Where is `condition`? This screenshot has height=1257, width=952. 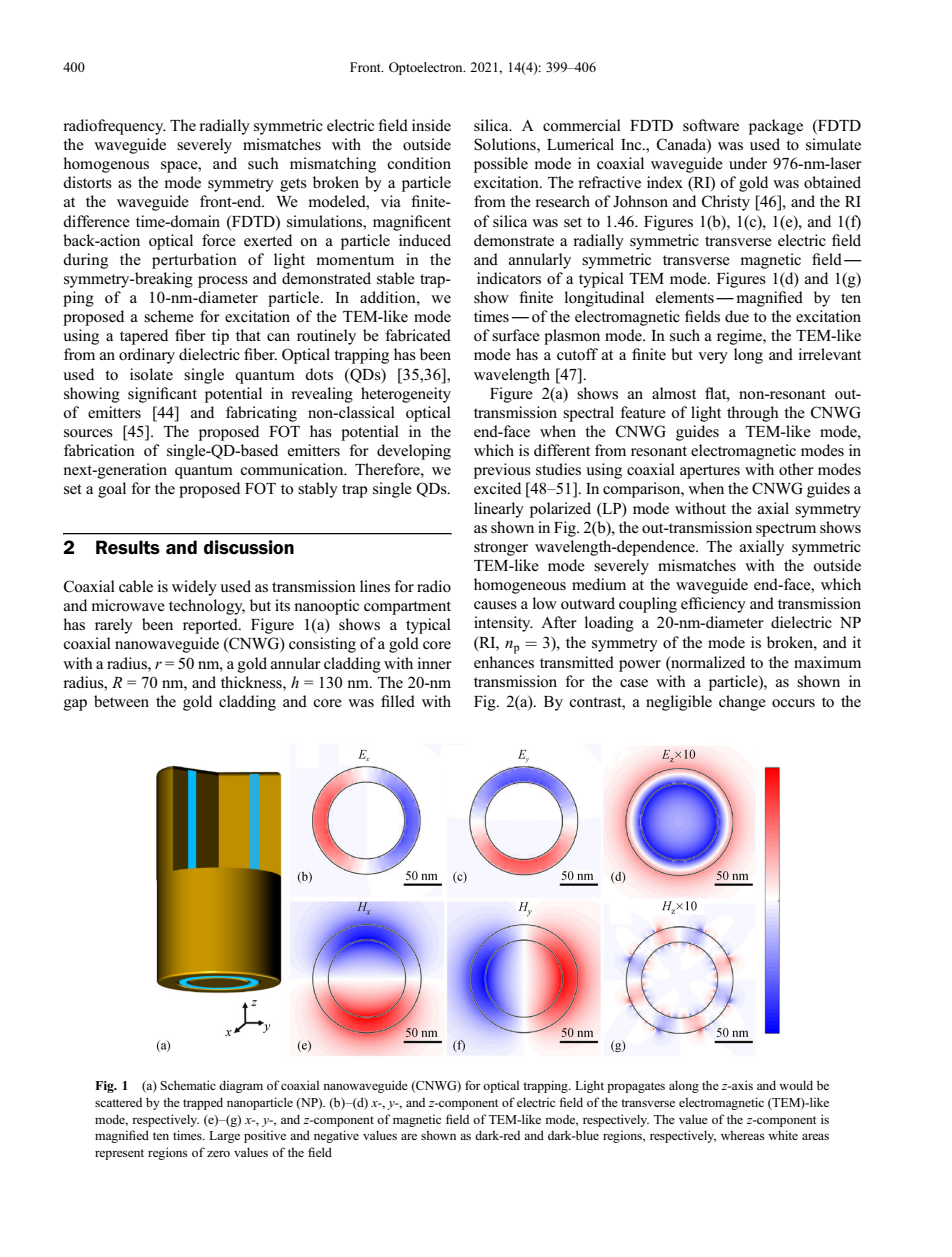 condition is located at coordinates (419, 163).
